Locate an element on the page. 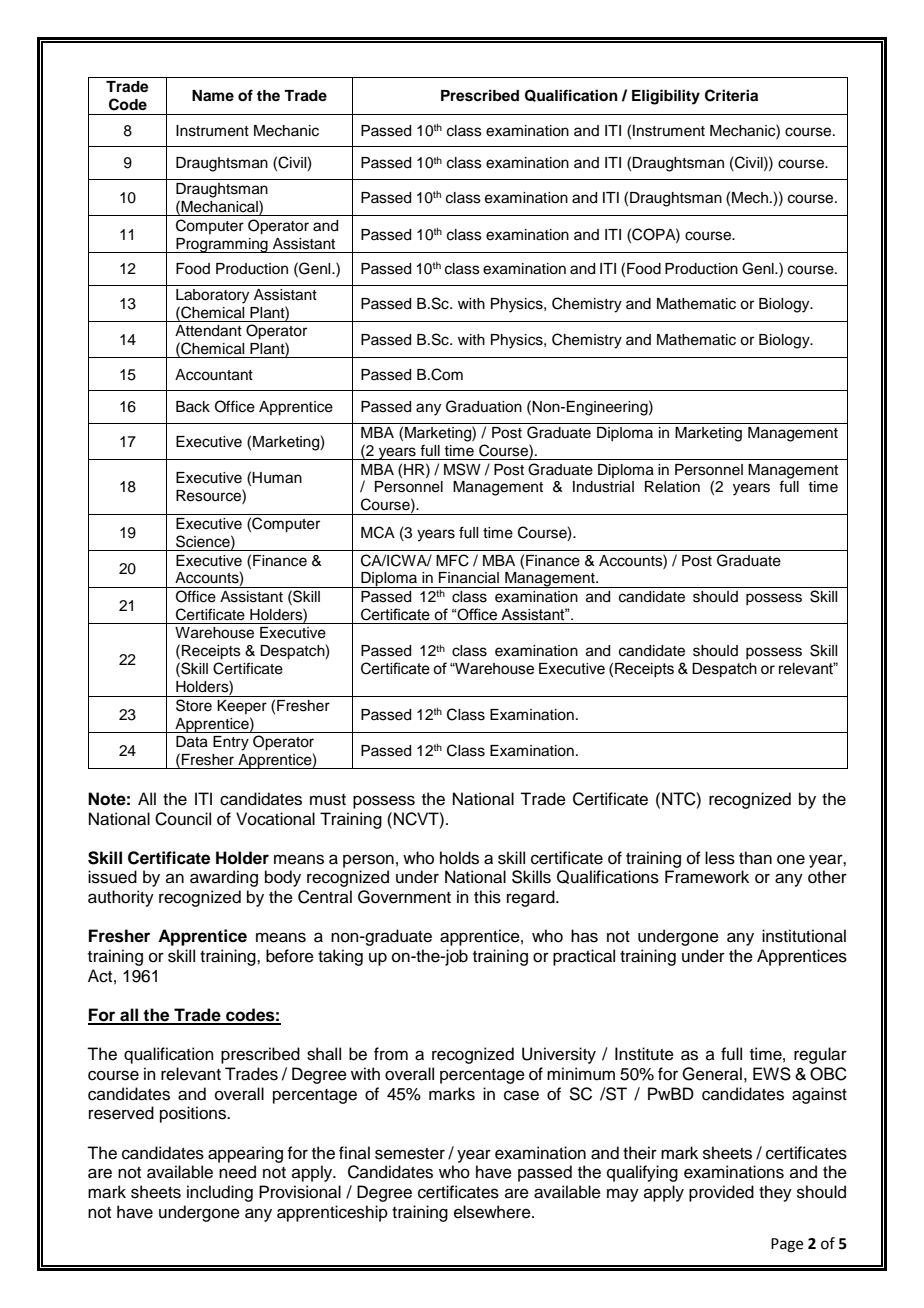 The image size is (924, 1308). Name is located at coordinates (213, 95).
